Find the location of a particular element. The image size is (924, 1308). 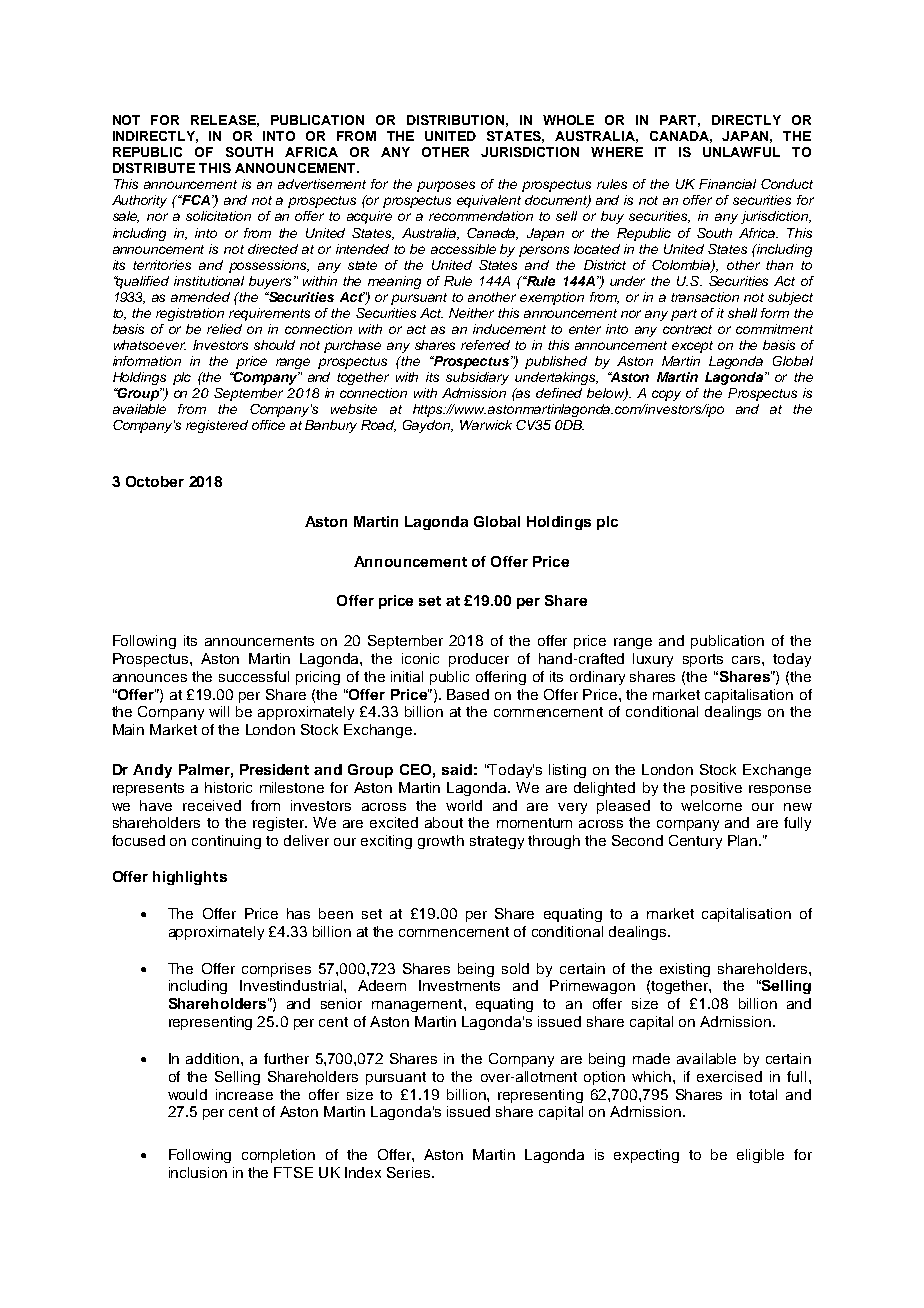

world is located at coordinates (464, 805).
